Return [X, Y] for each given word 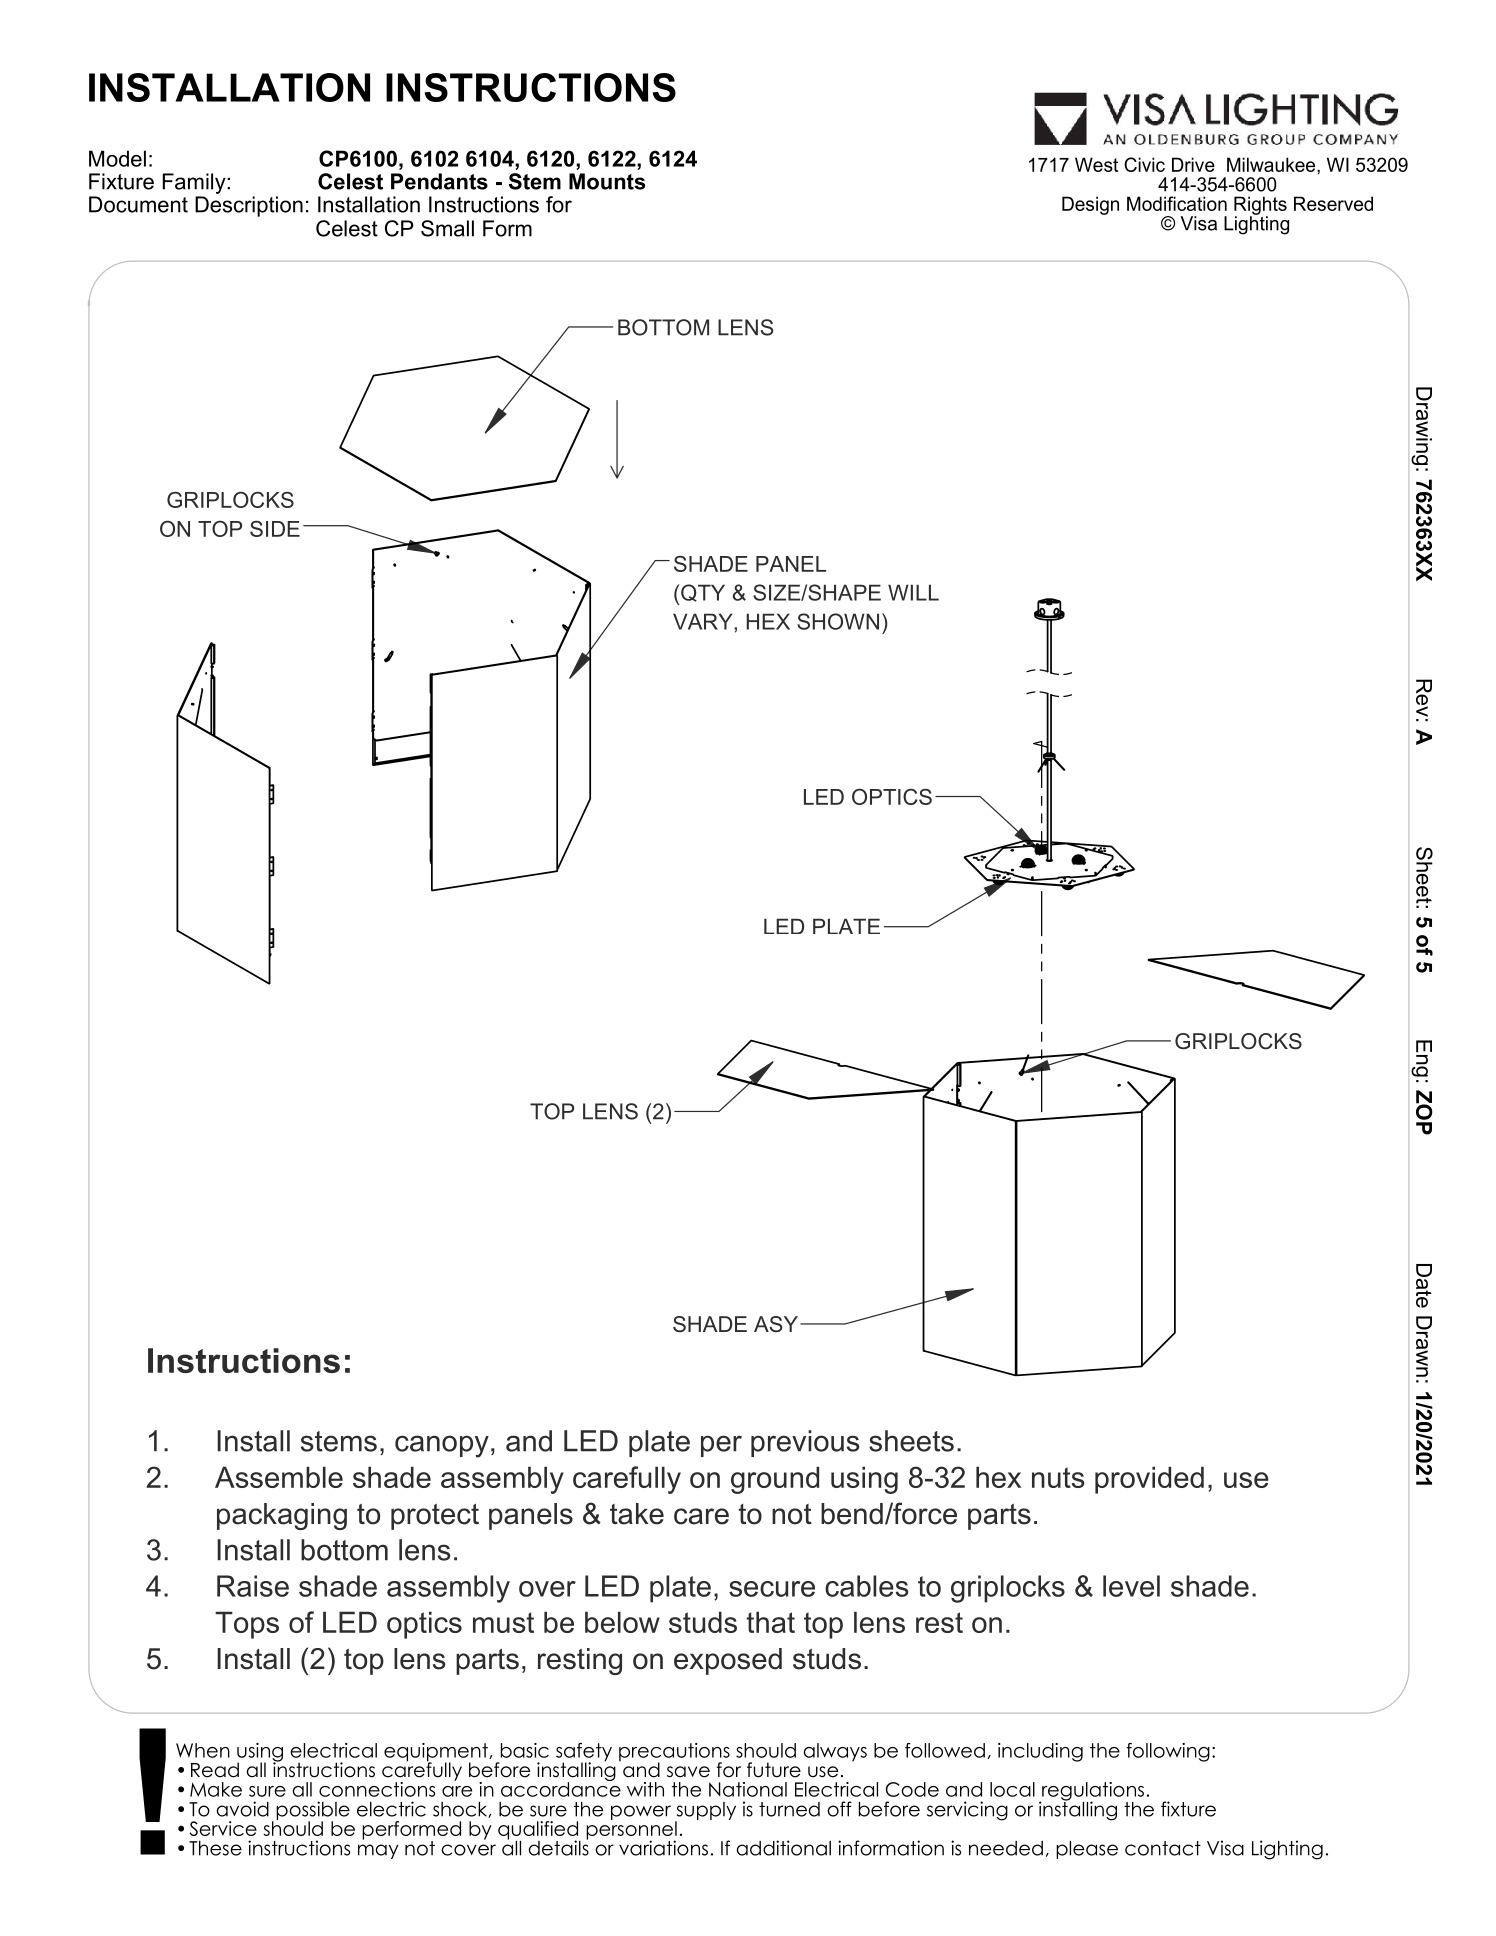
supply [705, 1812]
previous [805, 1443]
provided [1149, 1480]
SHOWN [838, 621]
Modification [1177, 203]
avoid [242, 1809]
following [1168, 1752]
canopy [442, 1446]
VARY [704, 621]
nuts [1058, 1477]
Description [249, 206]
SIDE [275, 528]
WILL [913, 592]
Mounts [607, 181]
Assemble [279, 1477]
